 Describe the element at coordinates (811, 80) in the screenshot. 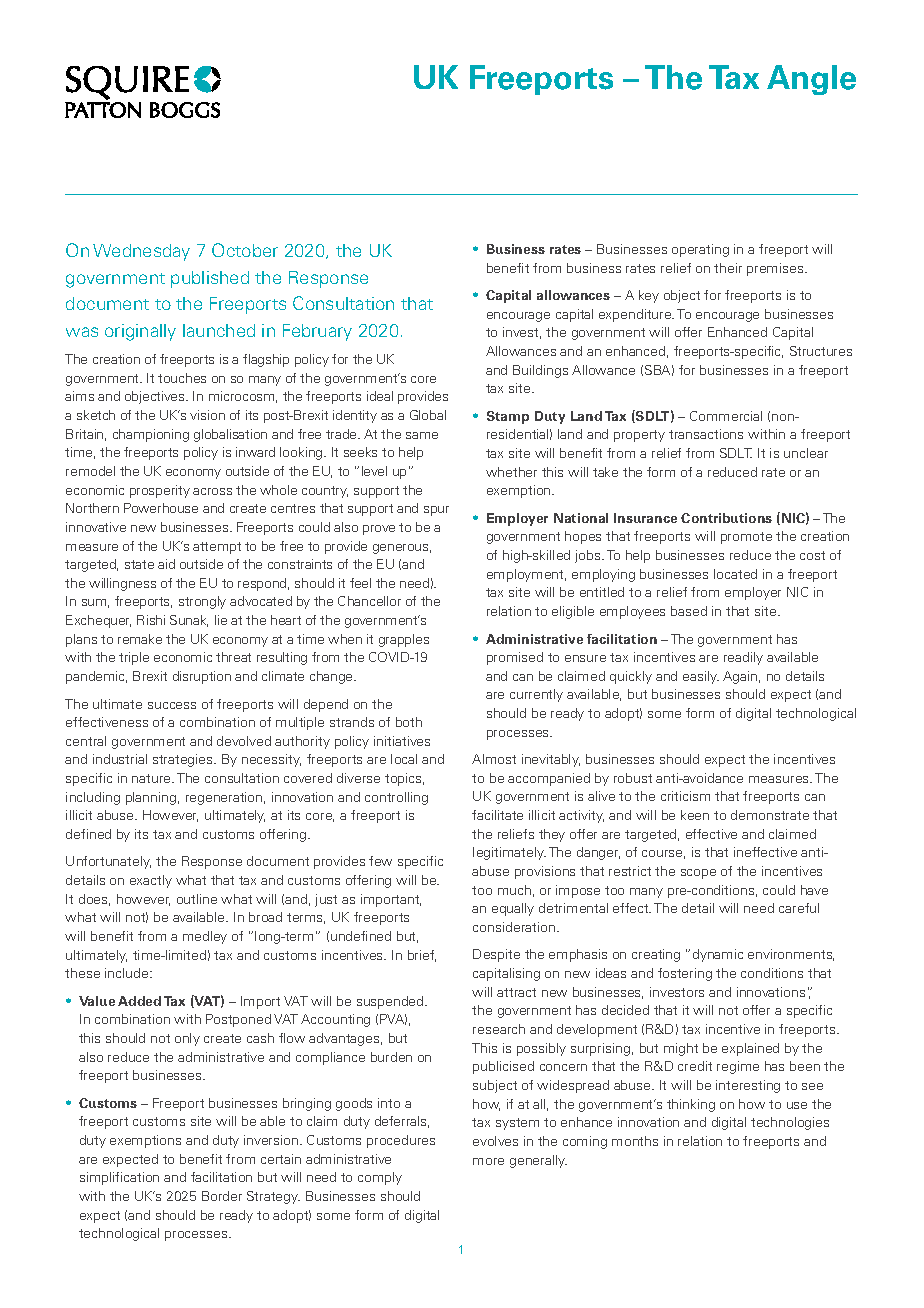

I see `Angle` at that location.
